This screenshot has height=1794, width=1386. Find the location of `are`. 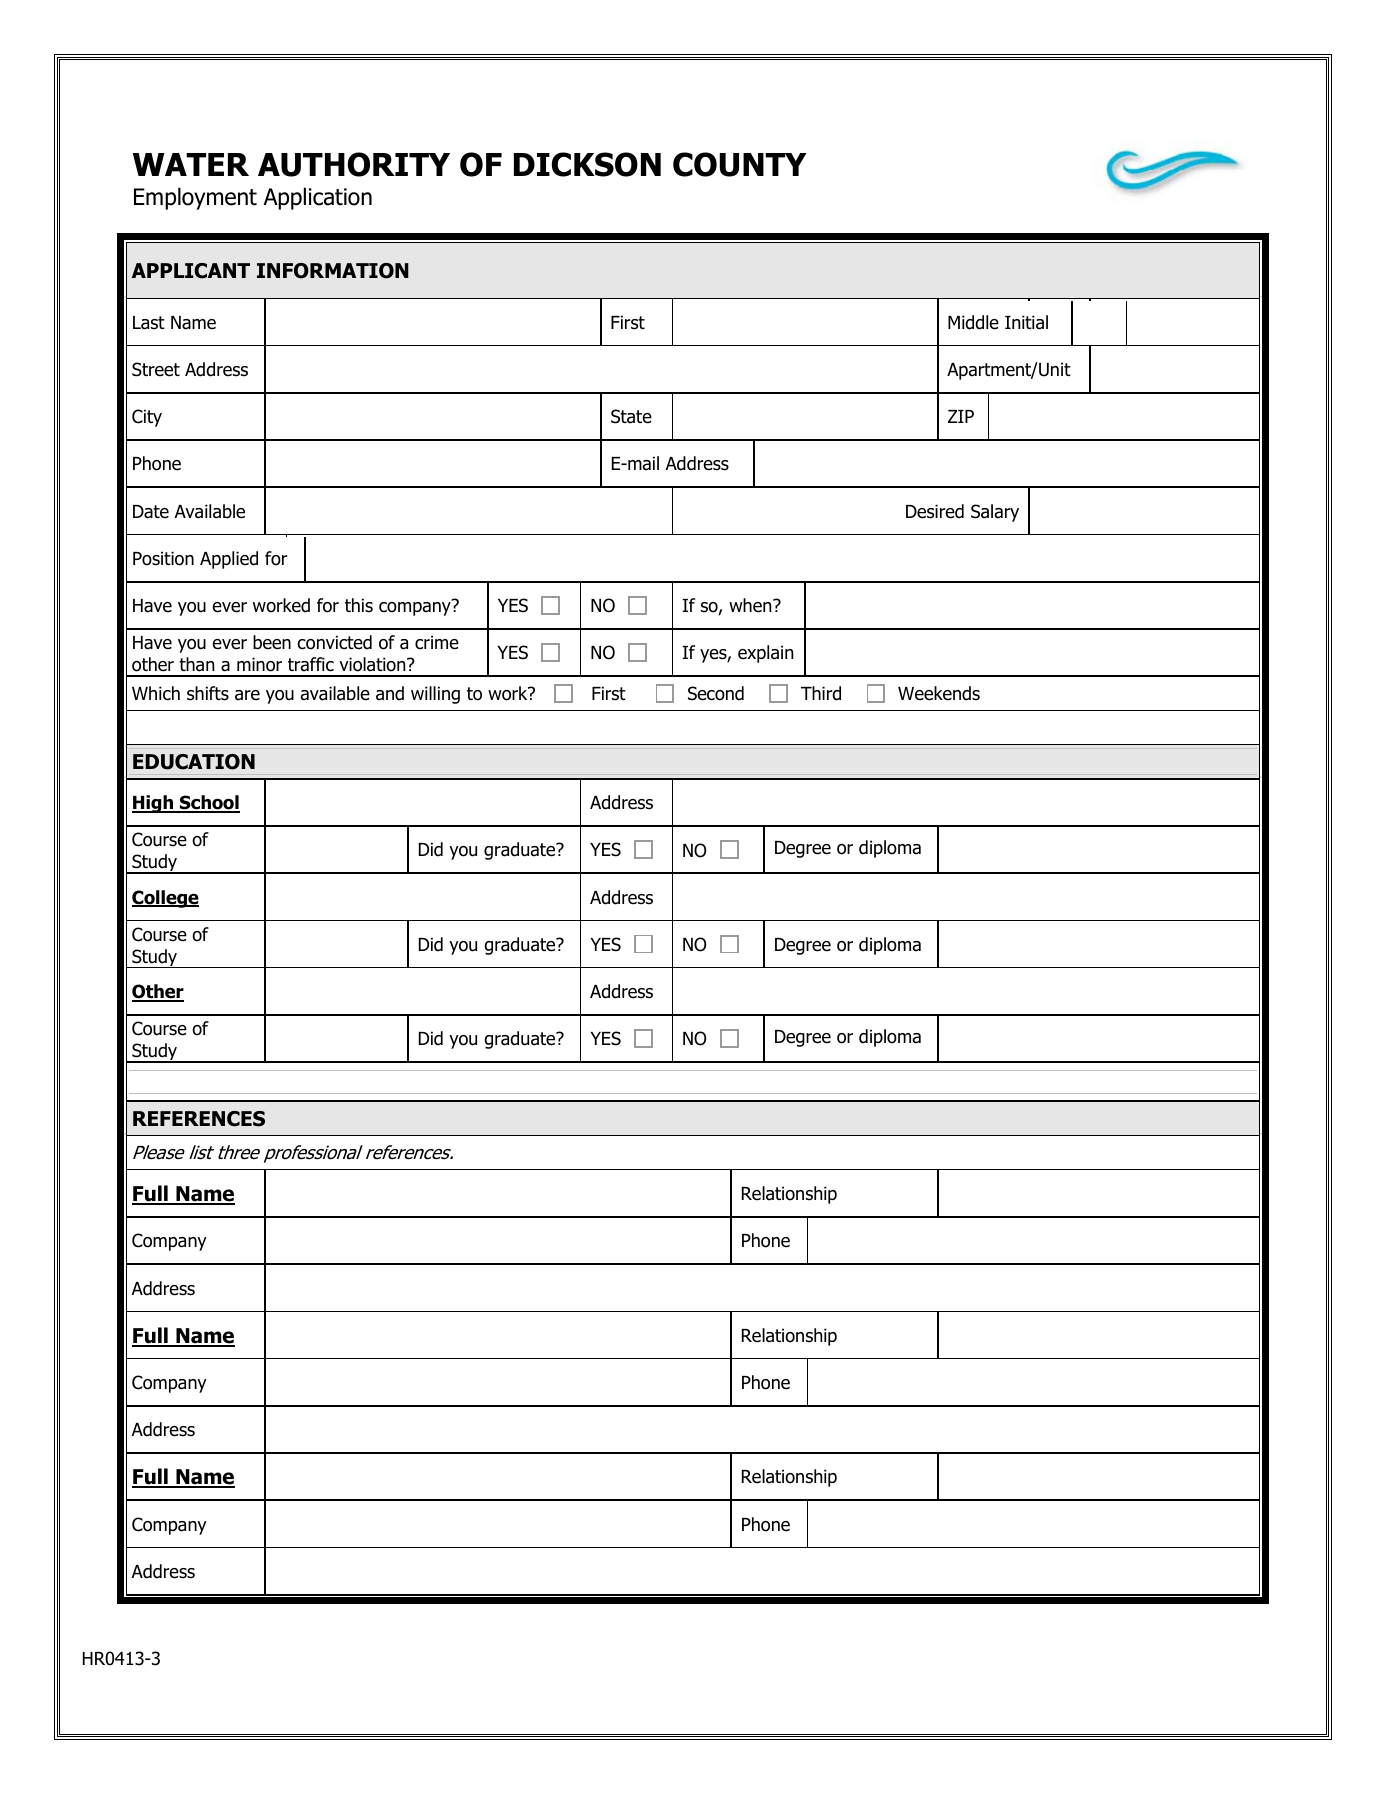

are is located at coordinates (247, 695).
